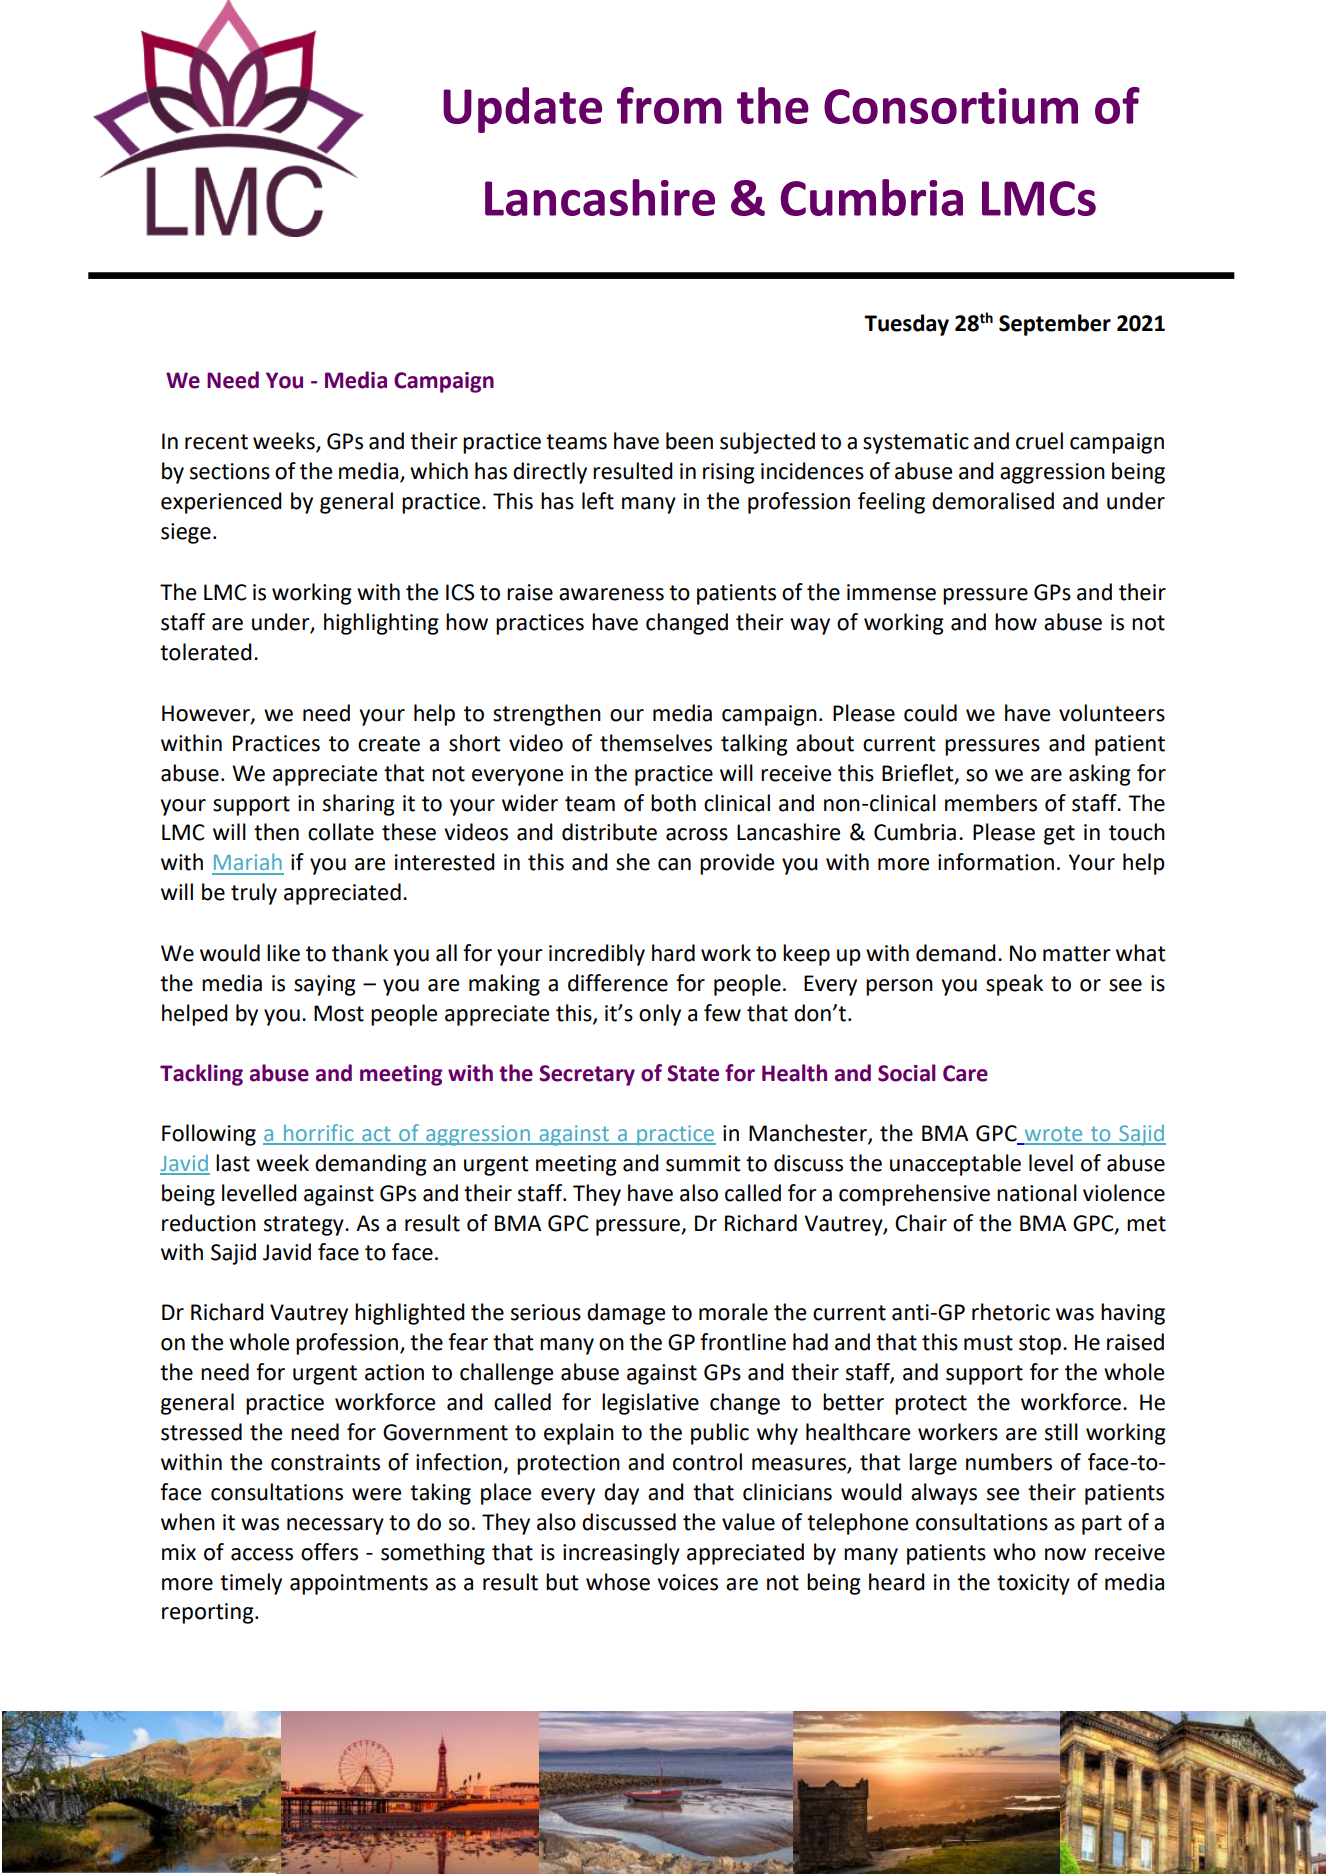  Describe the element at coordinates (674, 864) in the document. I see `can` at that location.
